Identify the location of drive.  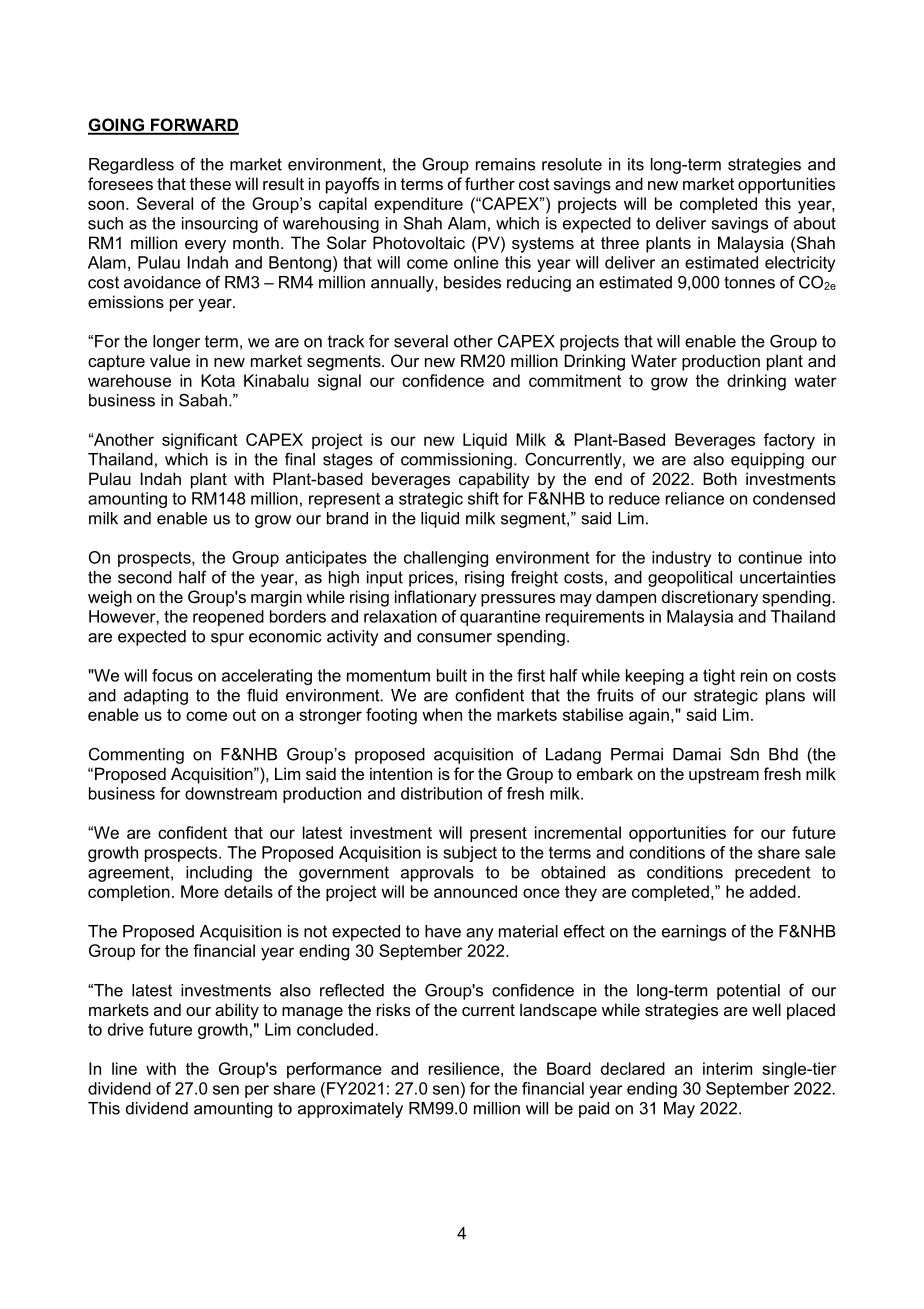
(126, 1029).
